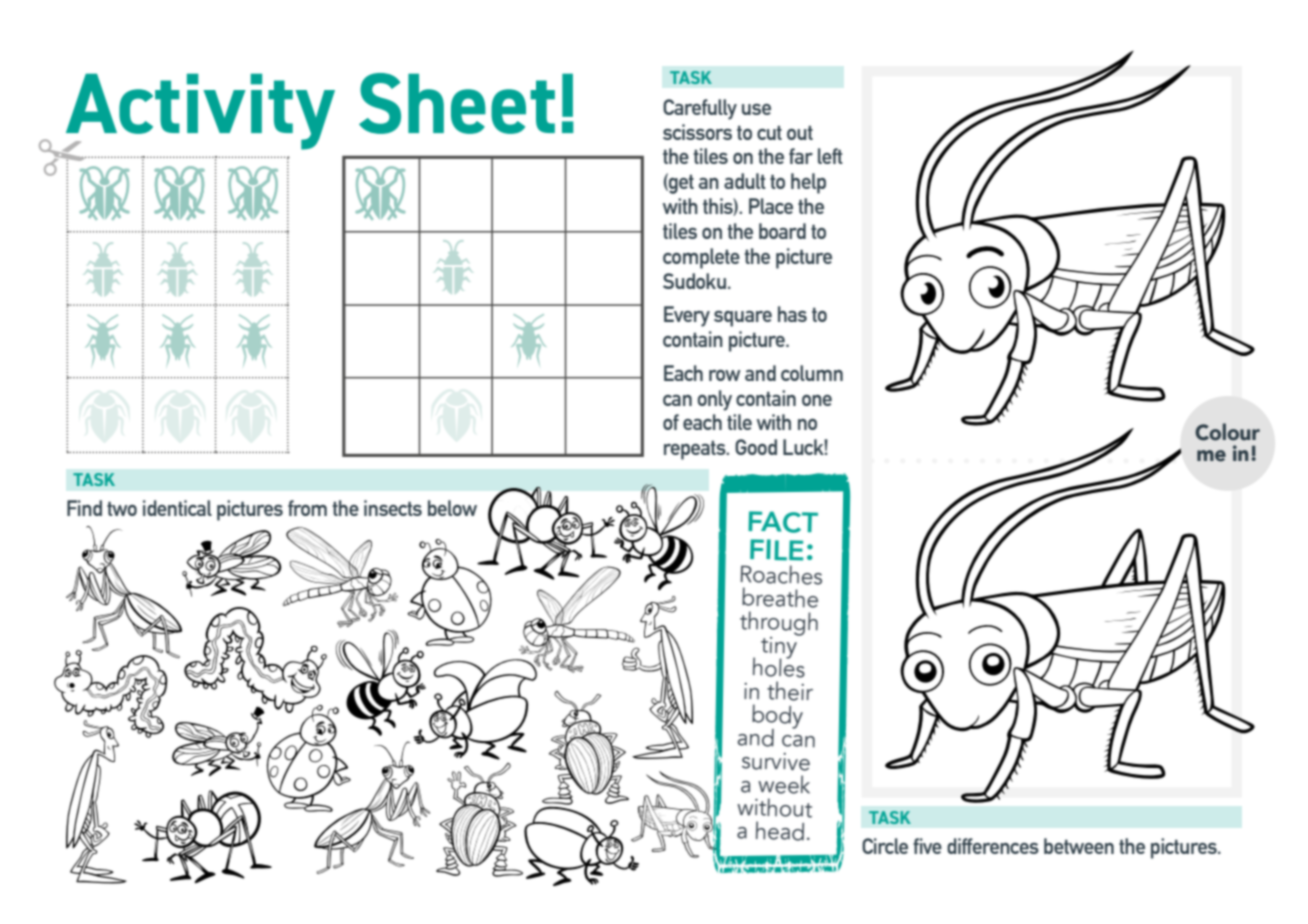 The image size is (1308, 924). Describe the element at coordinates (307, 508) in the screenshot. I see `from` at that location.
